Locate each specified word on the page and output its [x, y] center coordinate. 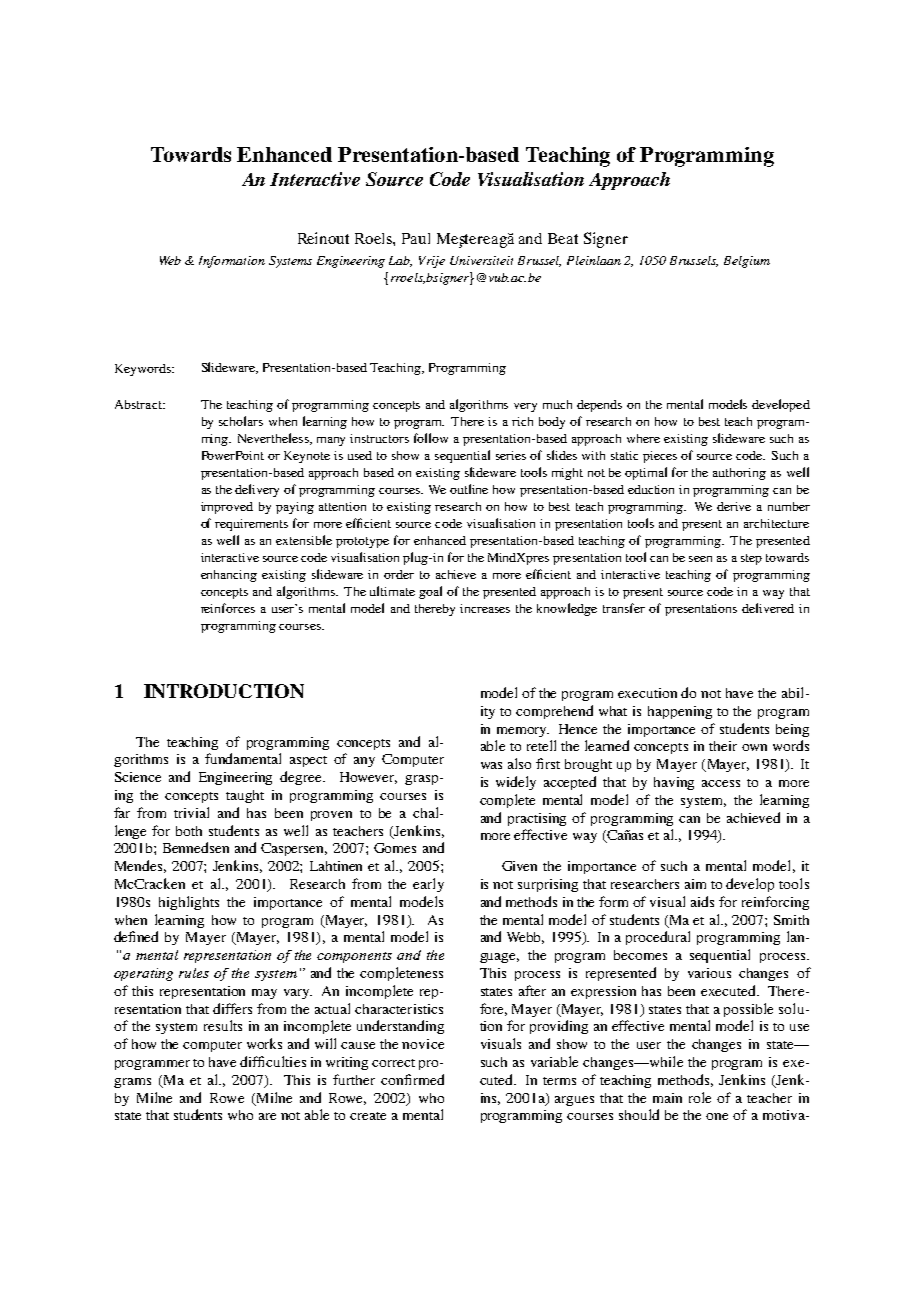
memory [523, 732]
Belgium [747, 262]
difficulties [273, 1061]
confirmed [412, 1079]
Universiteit [481, 260]
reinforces [228, 608]
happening [680, 712]
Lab [400, 261]
